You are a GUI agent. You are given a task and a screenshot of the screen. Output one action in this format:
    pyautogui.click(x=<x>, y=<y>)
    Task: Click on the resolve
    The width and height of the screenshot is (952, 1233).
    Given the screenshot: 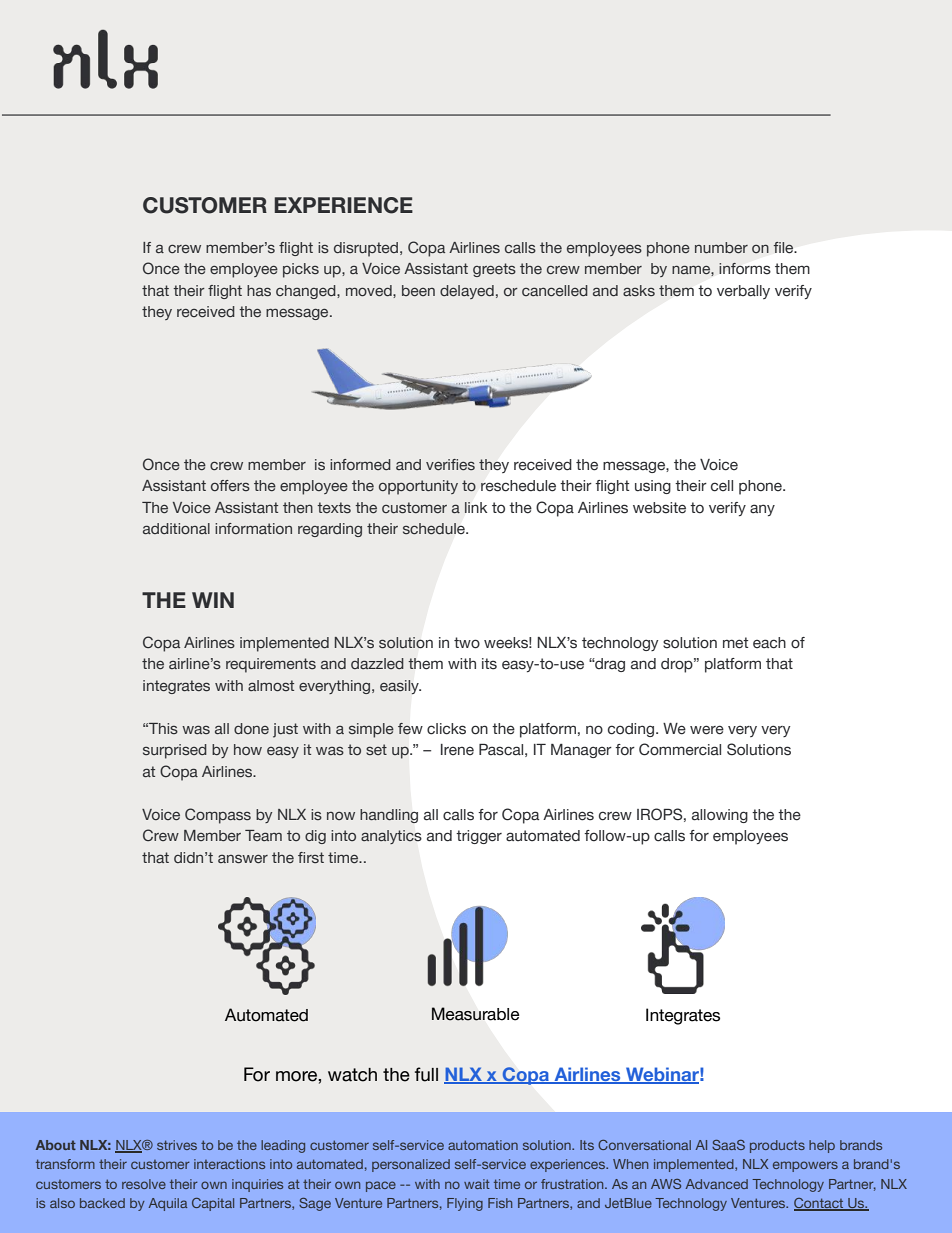 What is the action you would take?
    pyautogui.click(x=144, y=1184)
